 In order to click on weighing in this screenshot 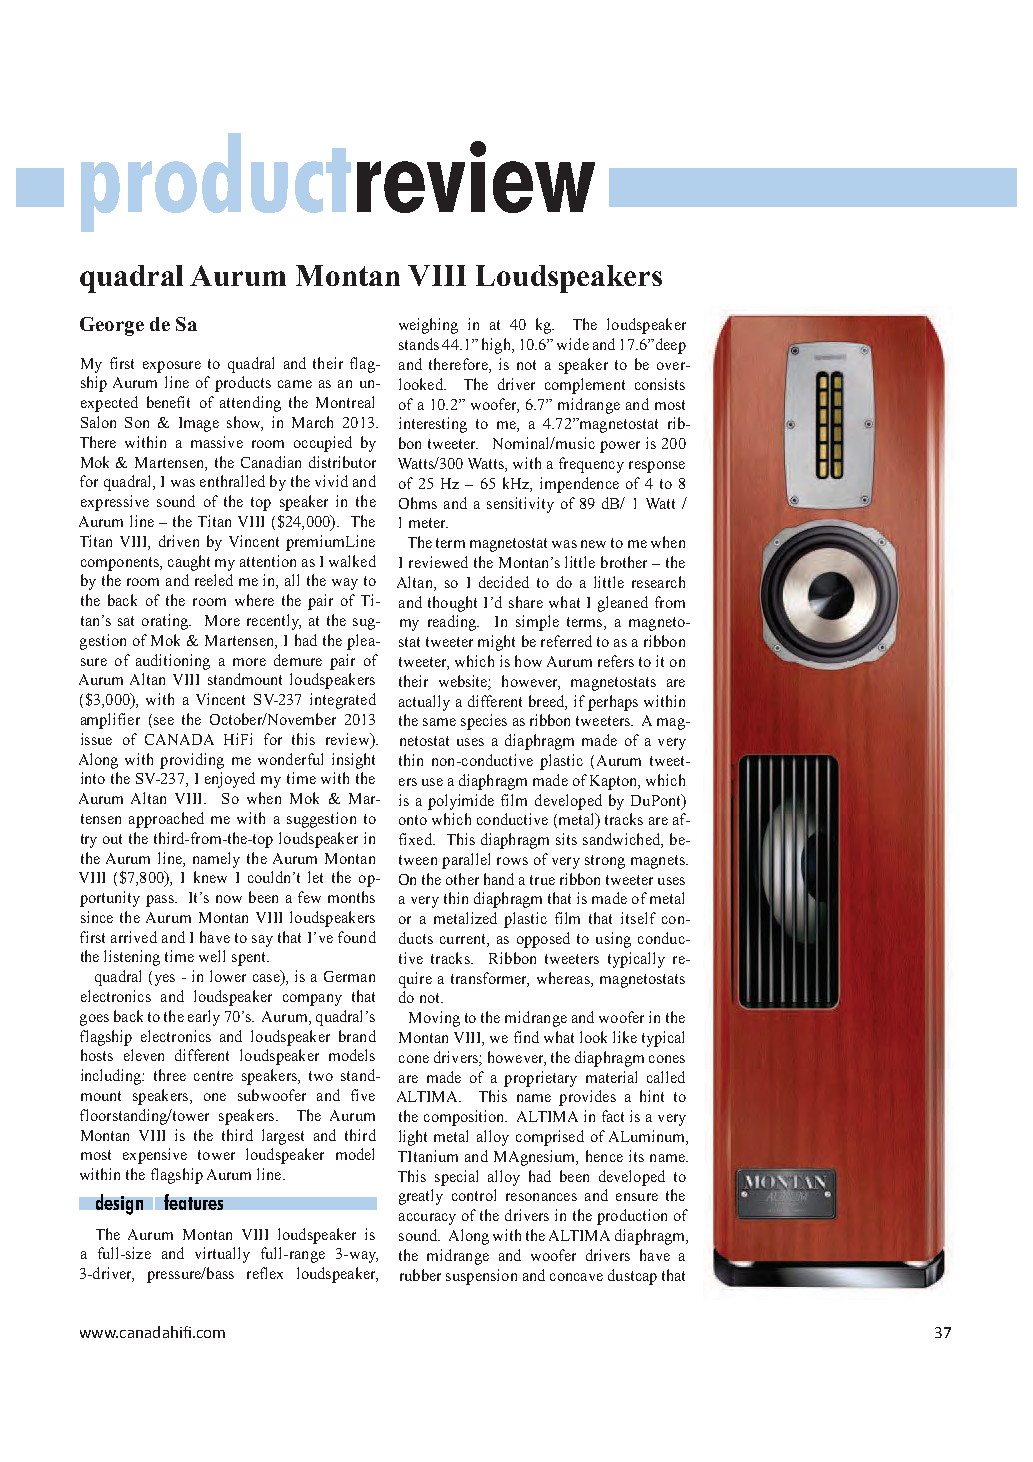, I will do `click(428, 326)`.
